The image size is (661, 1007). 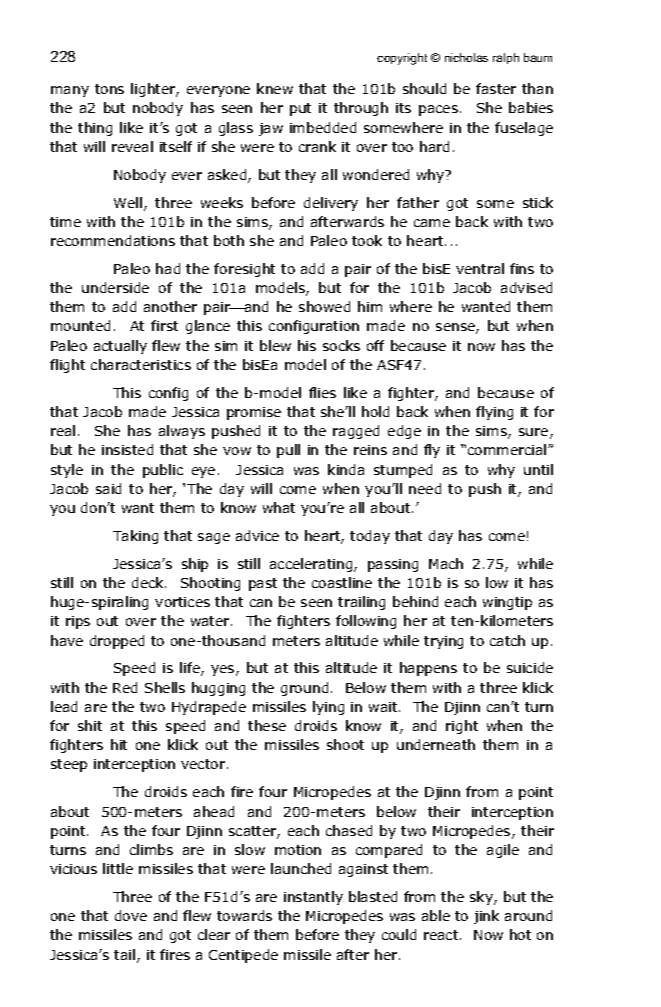 I want to click on dove, so click(x=131, y=915).
